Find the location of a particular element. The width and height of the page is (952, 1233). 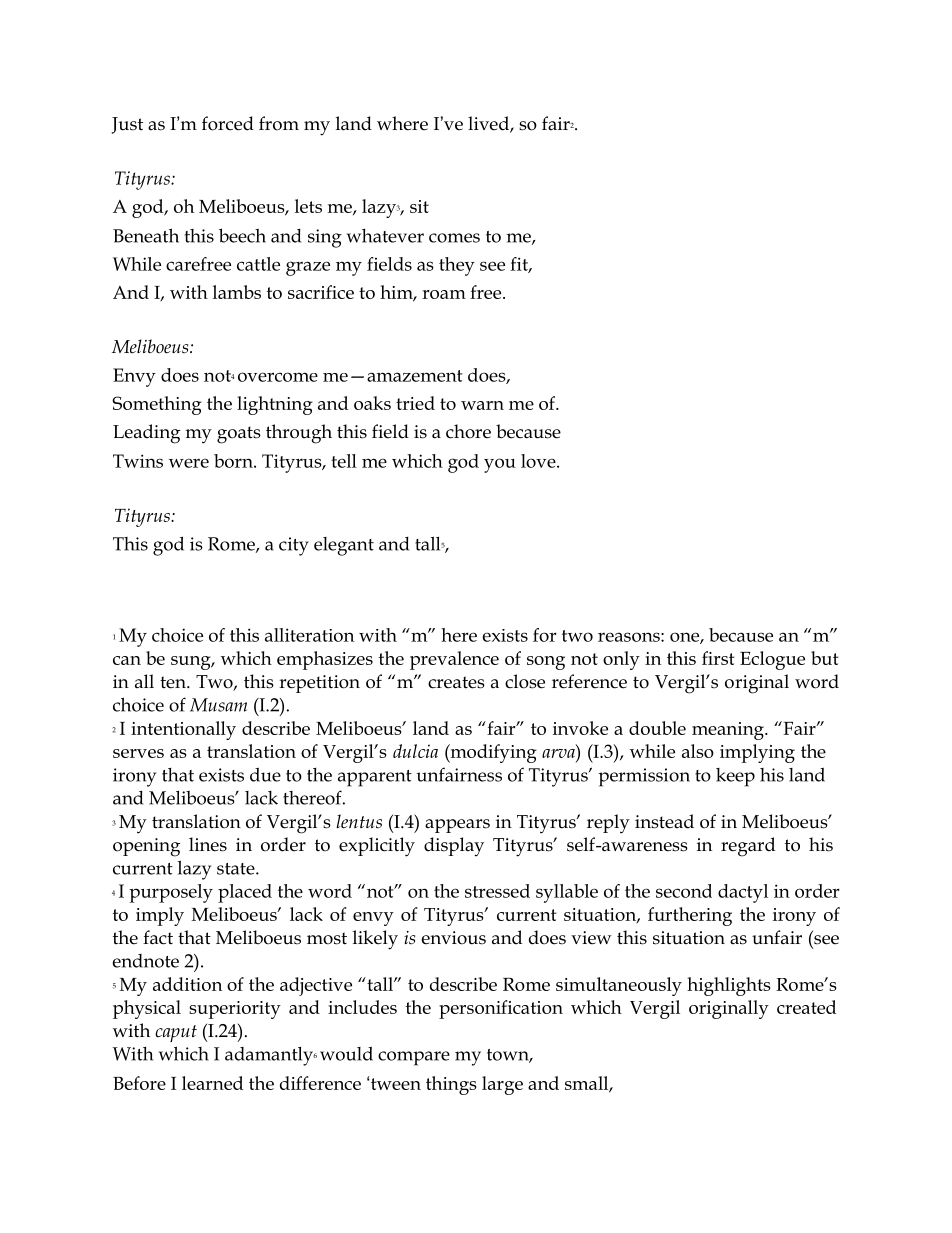

alliteration is located at coordinates (309, 635).
